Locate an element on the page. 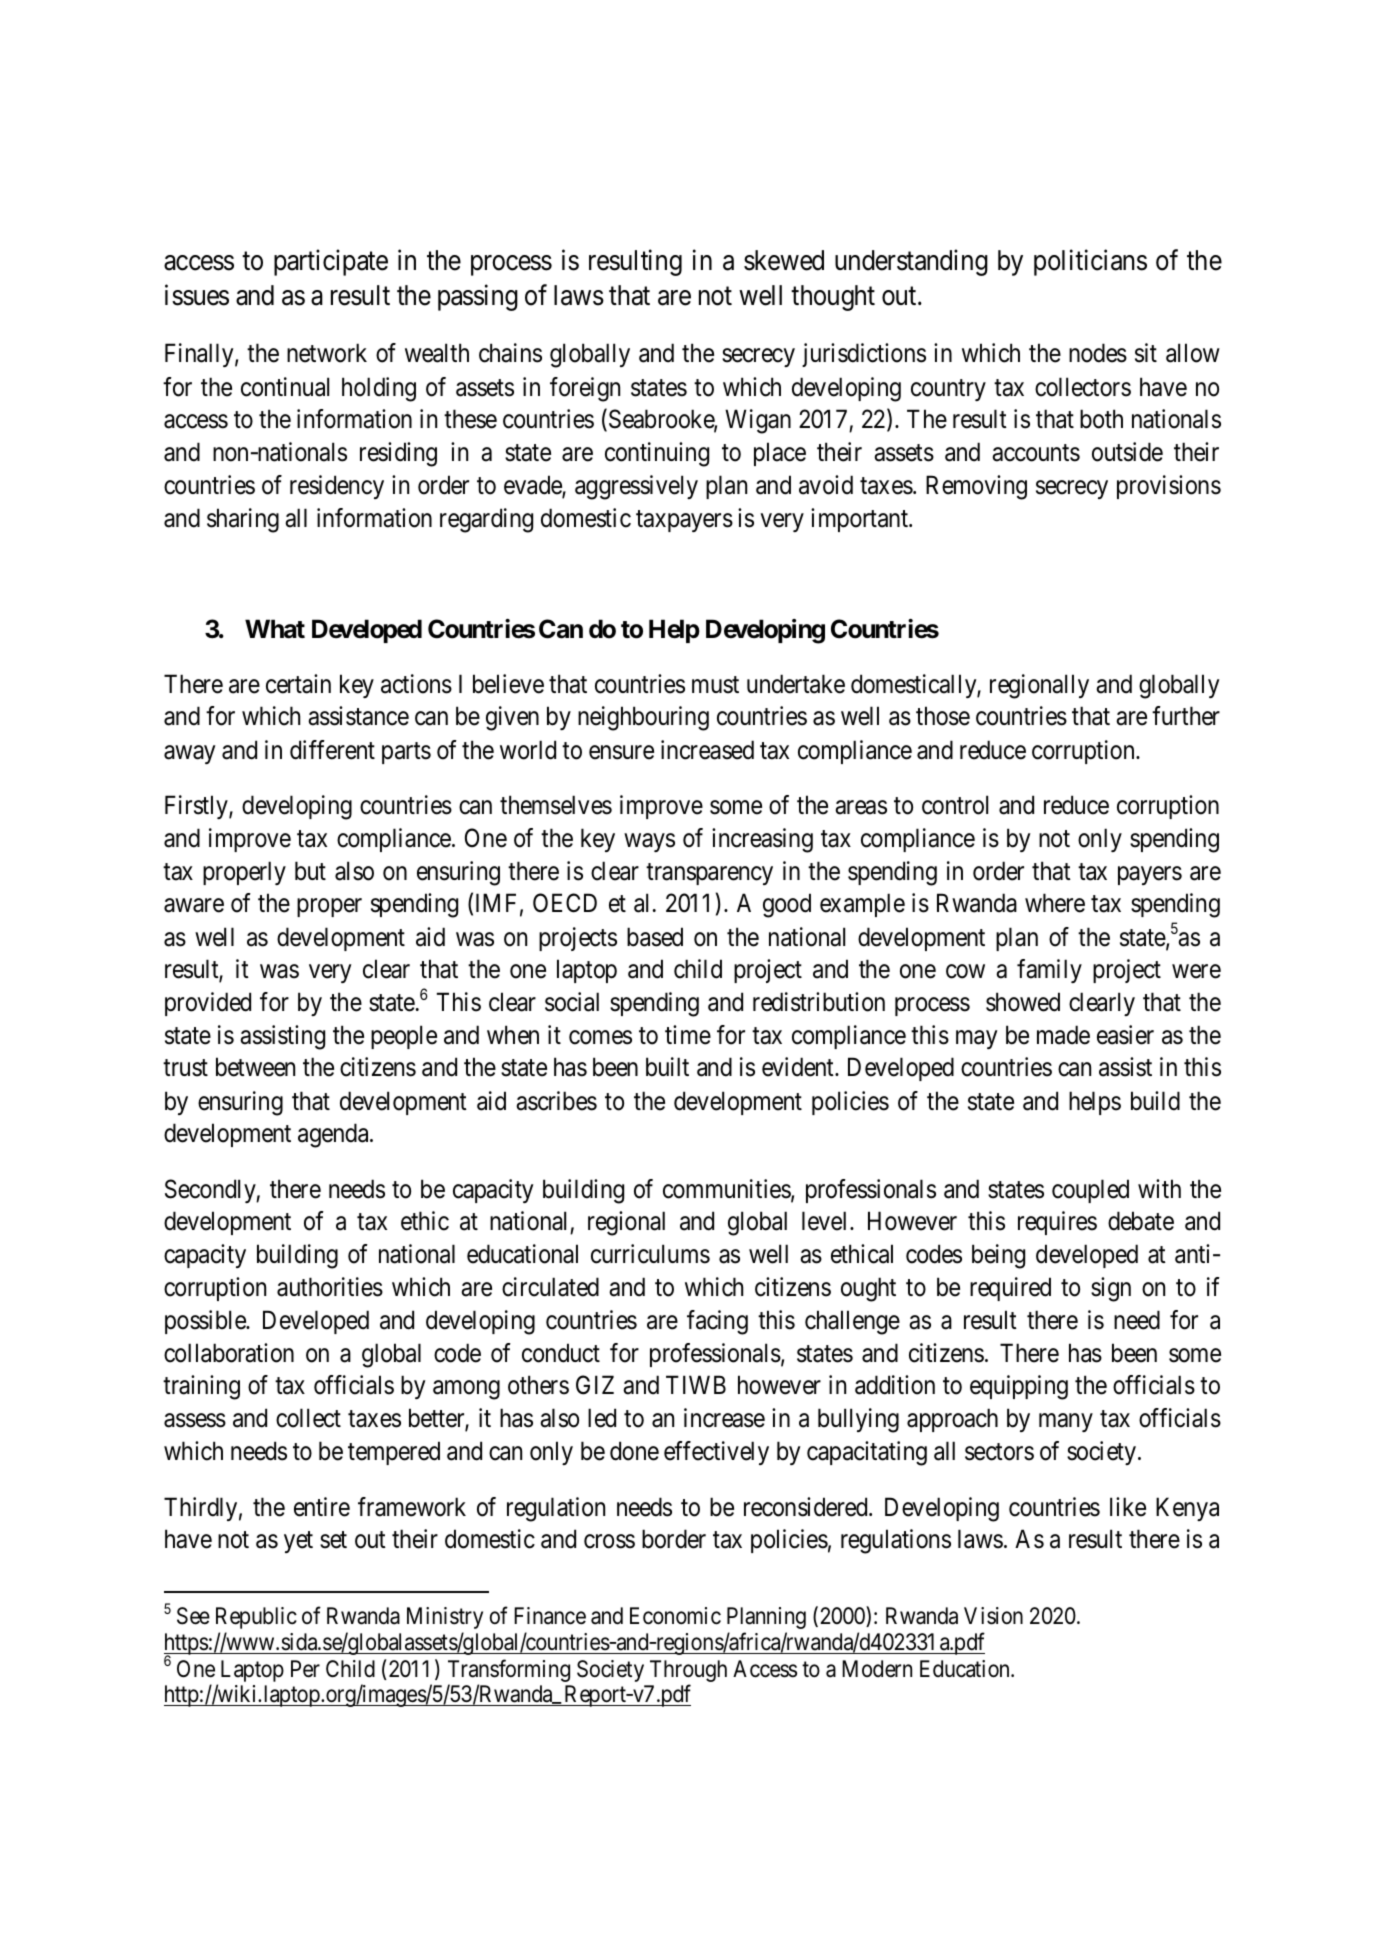 This image has width=1380, height=1952. politicians is located at coordinates (1090, 263).
